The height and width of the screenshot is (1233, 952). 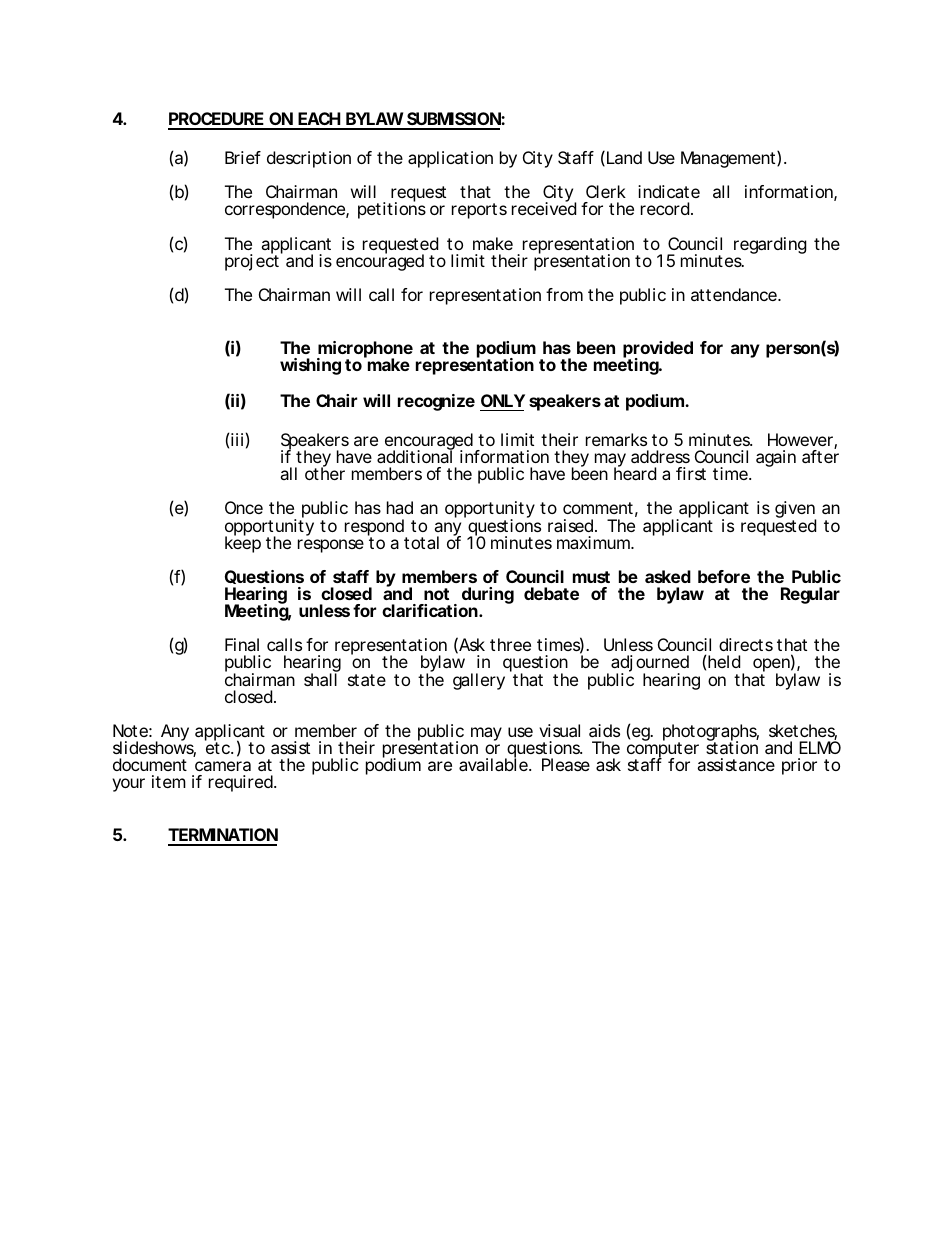 What do you see at coordinates (223, 766) in the screenshot?
I see `camera` at bounding box center [223, 766].
